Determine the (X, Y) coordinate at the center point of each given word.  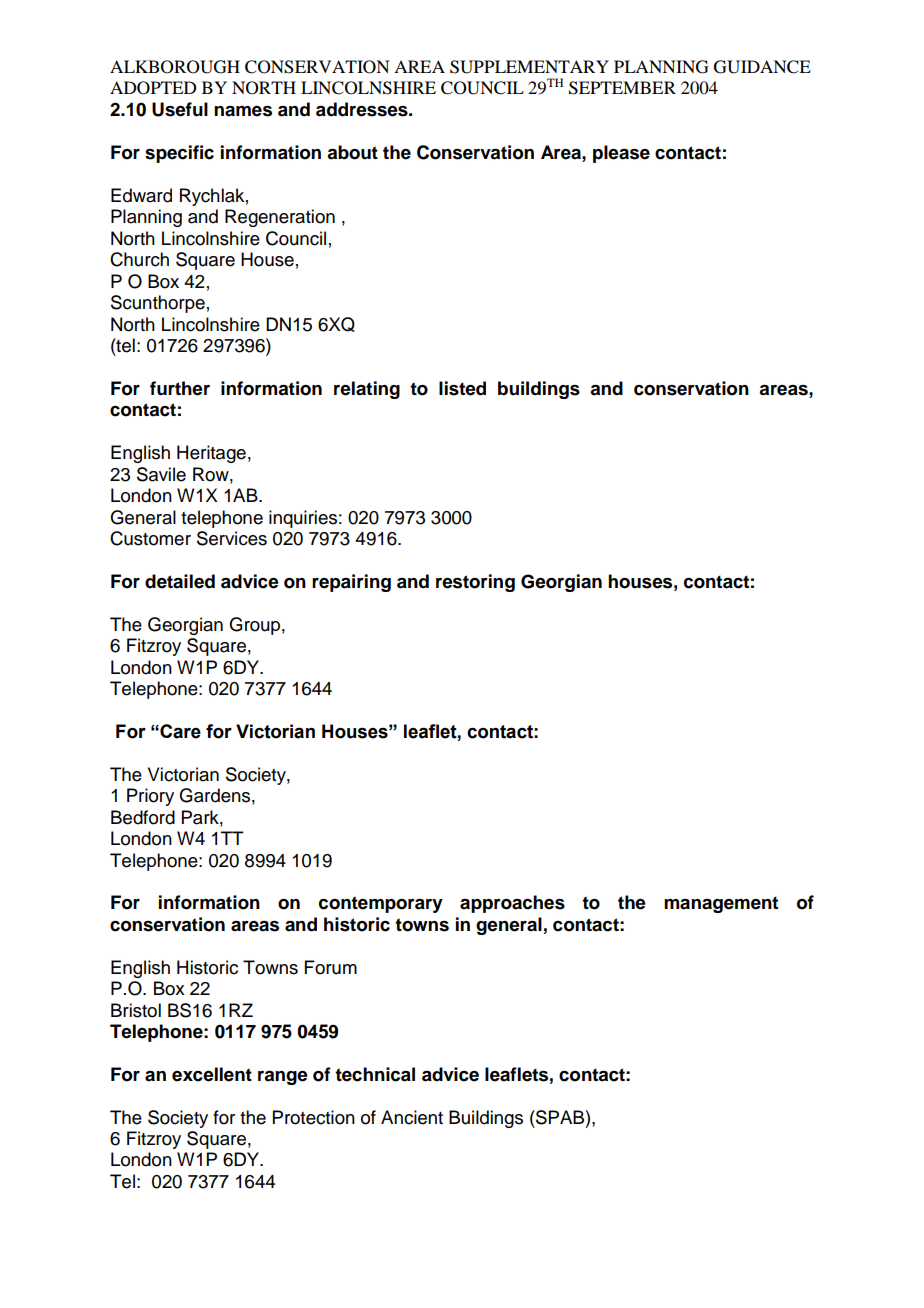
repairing (351, 583)
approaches (512, 904)
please (621, 154)
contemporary (381, 904)
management (721, 904)
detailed (180, 581)
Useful (180, 109)
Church (139, 259)
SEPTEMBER (622, 88)
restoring (475, 583)
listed (462, 388)
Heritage (211, 454)
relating (367, 390)
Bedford (143, 817)
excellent (212, 1074)
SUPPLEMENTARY (529, 67)
